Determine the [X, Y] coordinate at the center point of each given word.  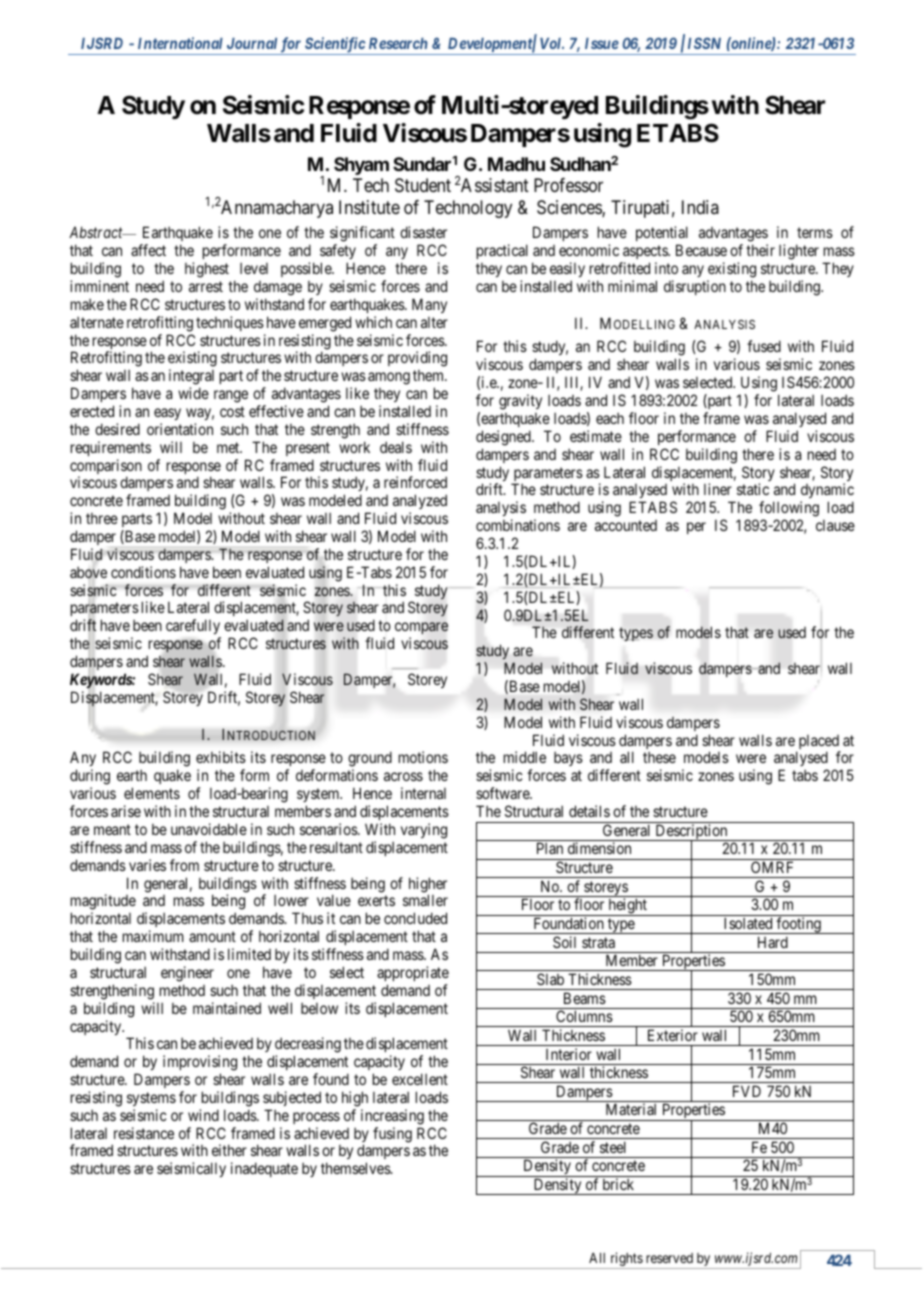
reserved [669, 1258]
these [659, 757]
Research [398, 43]
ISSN [704, 43]
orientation [180, 429]
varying [424, 831]
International [180, 43]
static [753, 489]
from [184, 865]
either [229, 1150]
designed [504, 438]
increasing [392, 1117]
